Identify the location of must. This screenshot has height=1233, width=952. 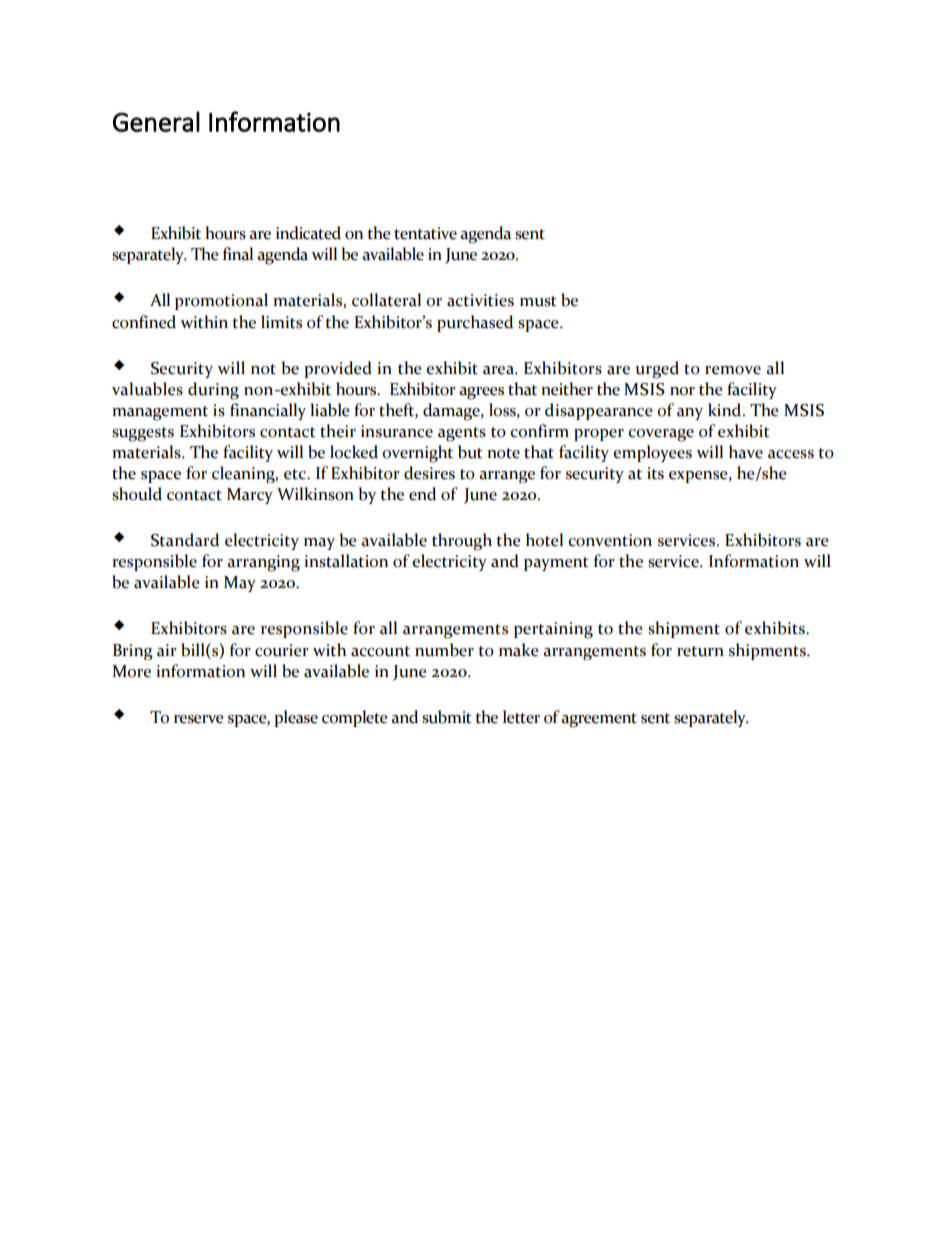
(538, 301).
